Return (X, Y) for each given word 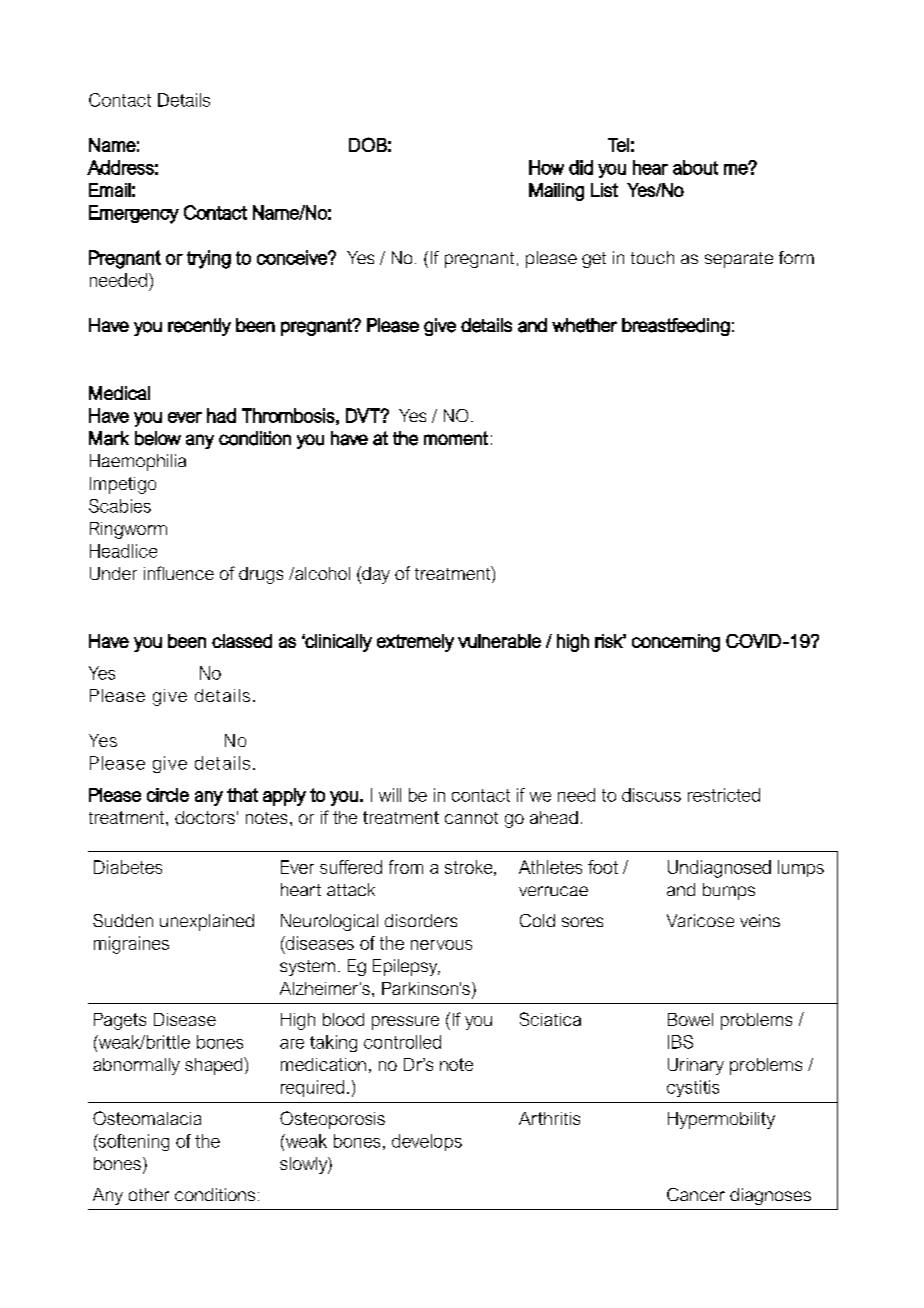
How (546, 167)
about (695, 167)
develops (427, 1142)
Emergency (134, 214)
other (149, 1194)
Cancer (696, 1194)
